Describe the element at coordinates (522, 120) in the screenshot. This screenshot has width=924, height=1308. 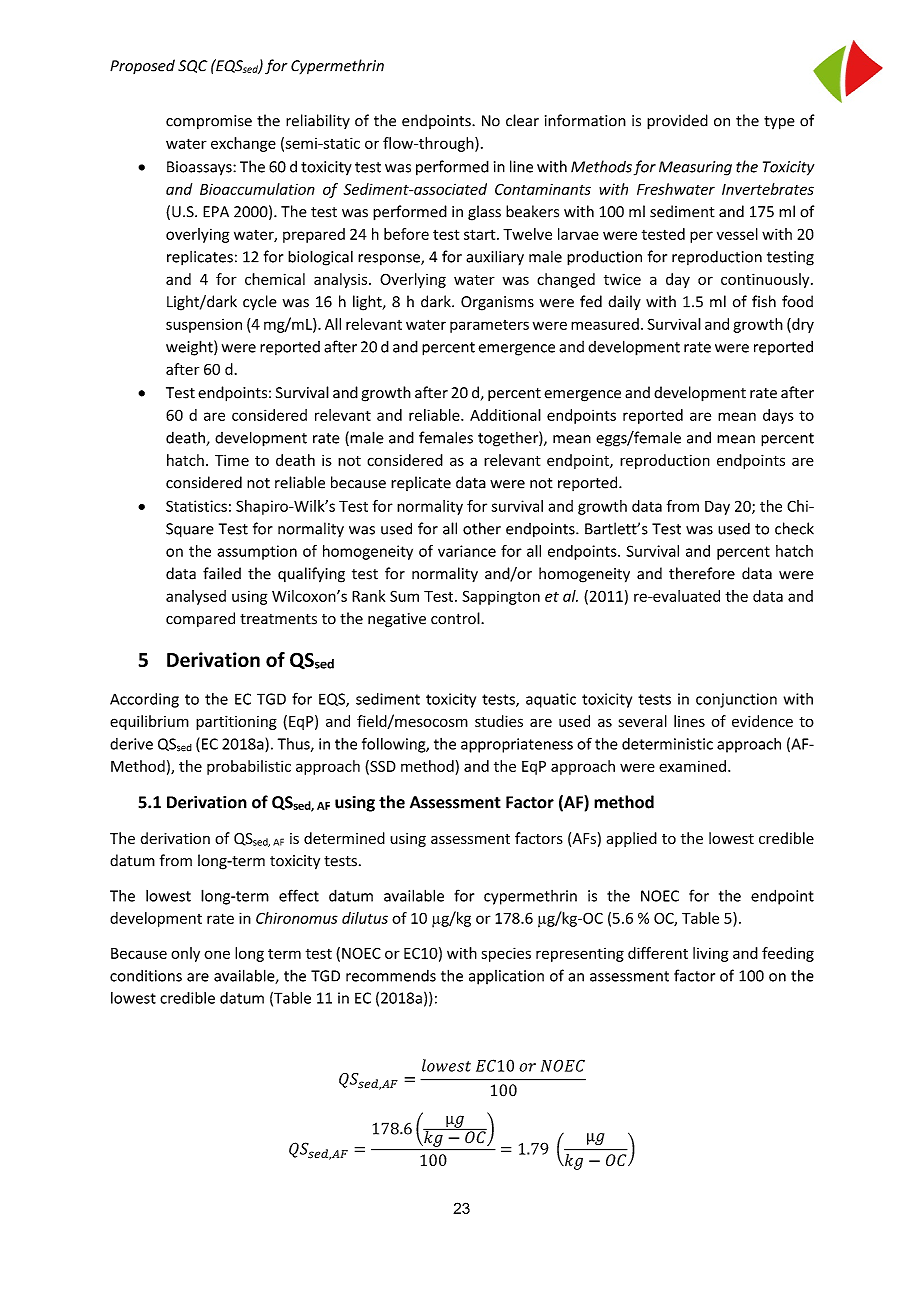
I see `clear` at that location.
